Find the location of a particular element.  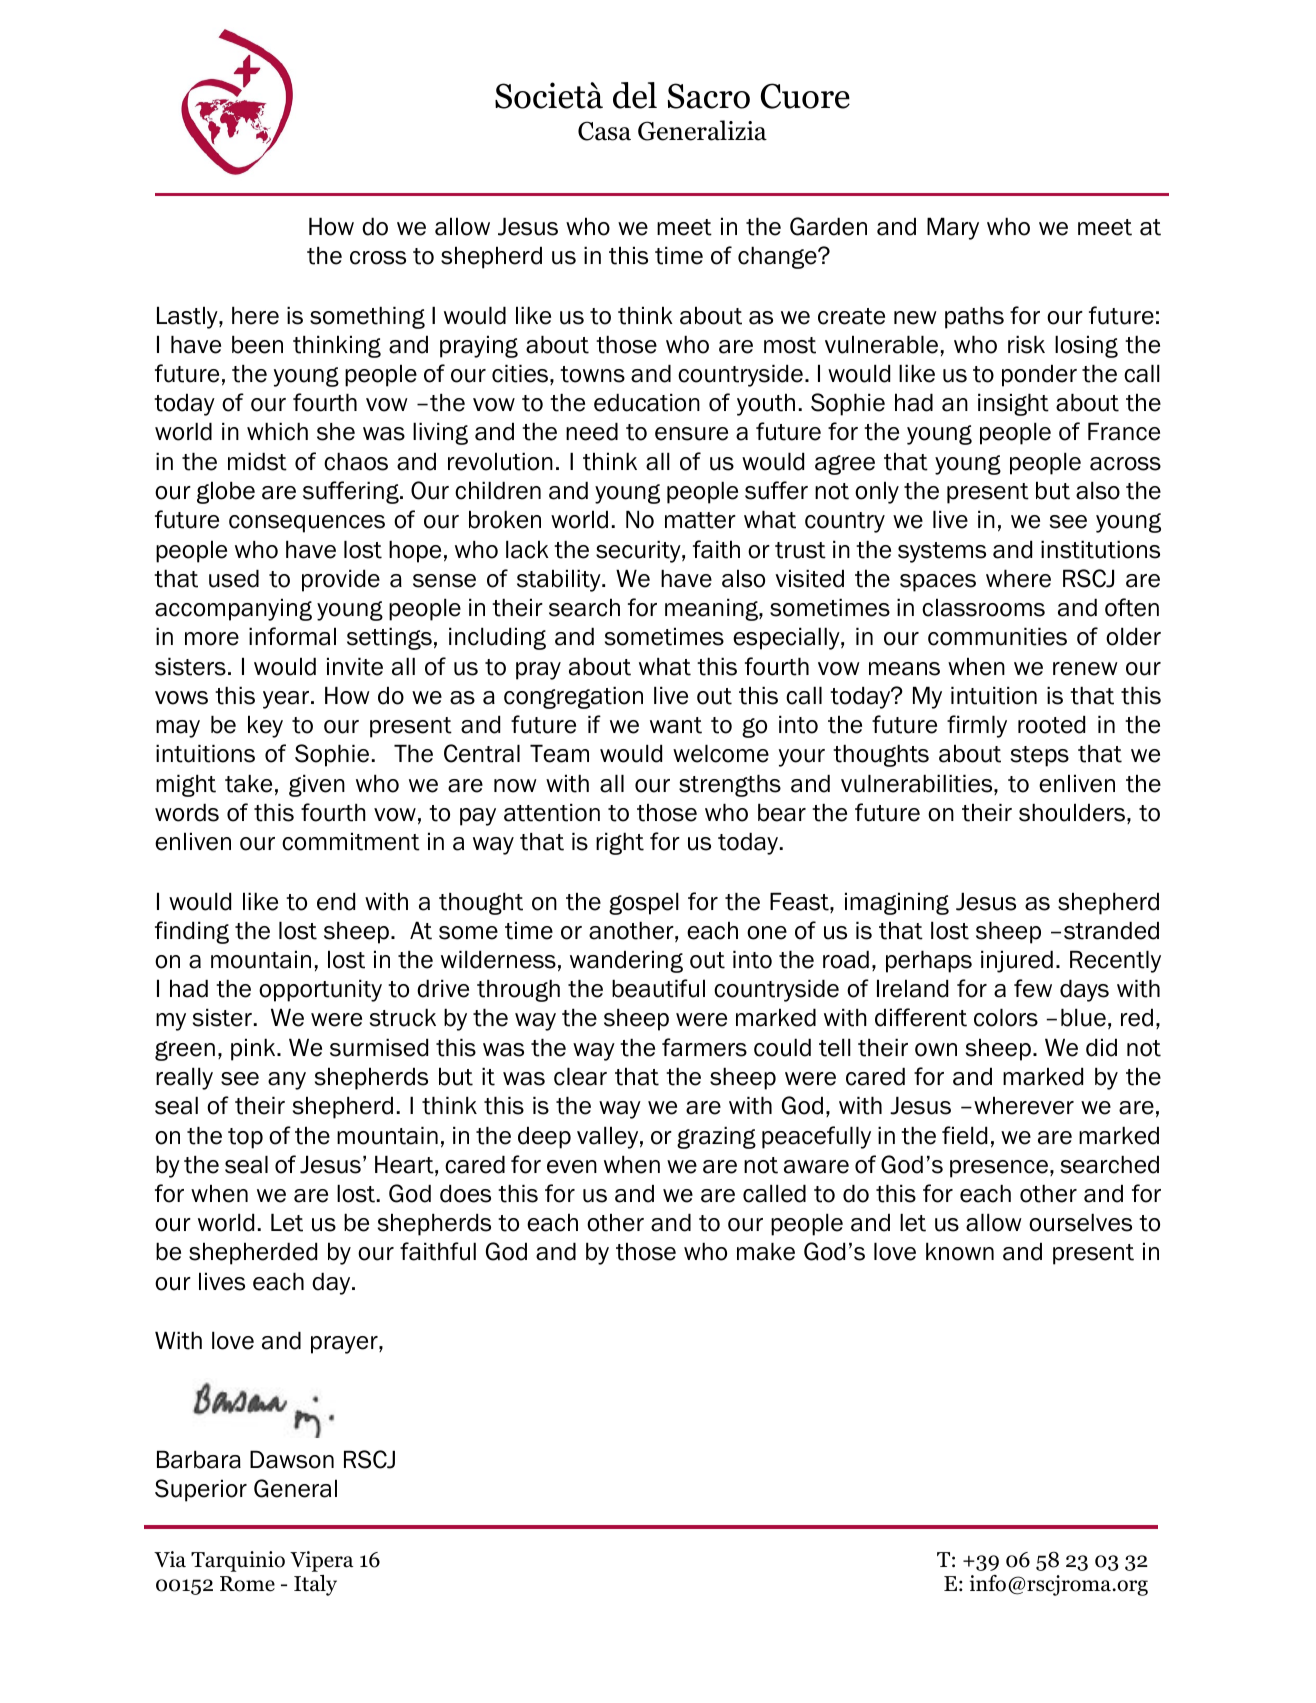

Dawson is located at coordinates (292, 1459).
